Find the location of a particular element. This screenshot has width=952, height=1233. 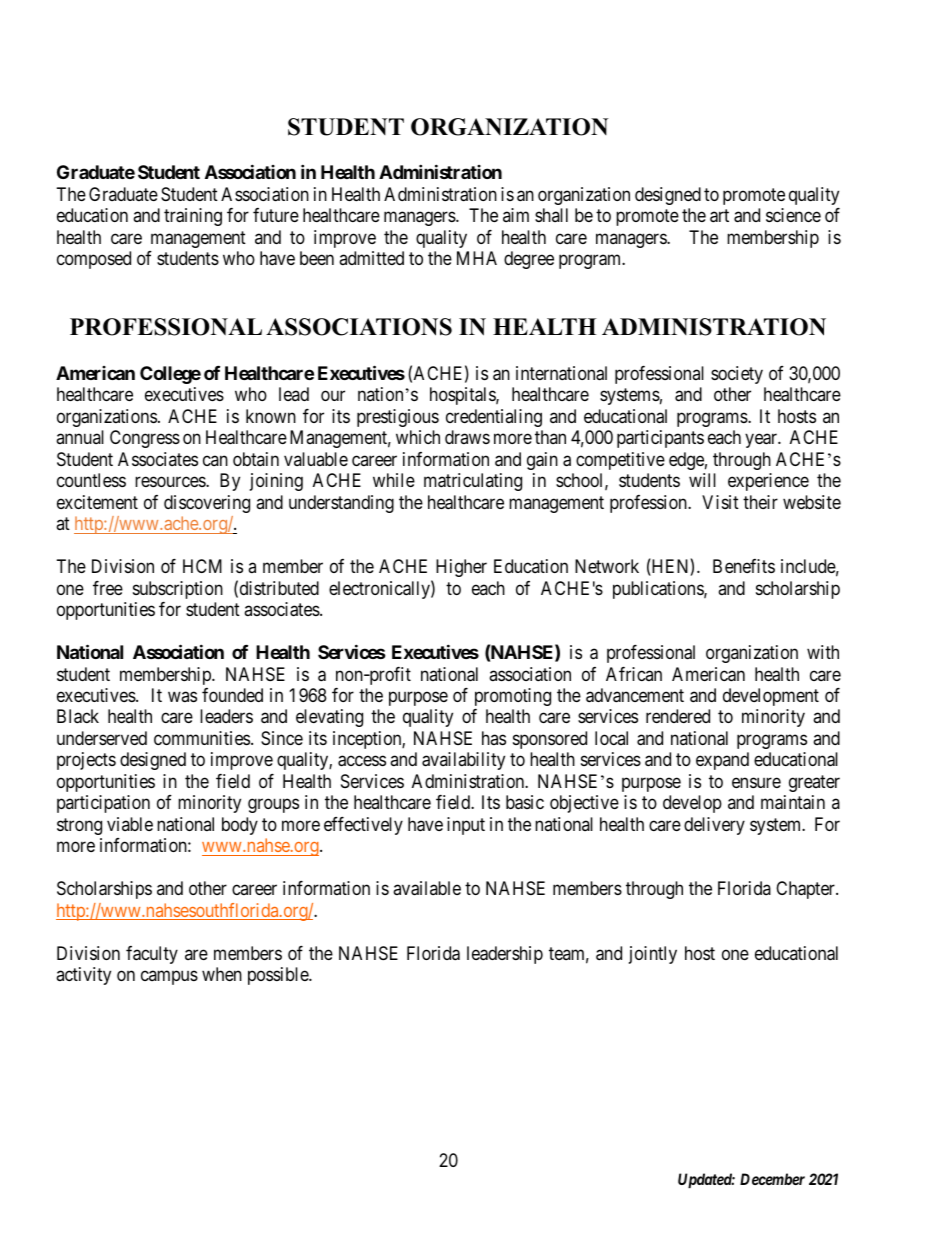

Congress is located at coordinates (145, 439).
